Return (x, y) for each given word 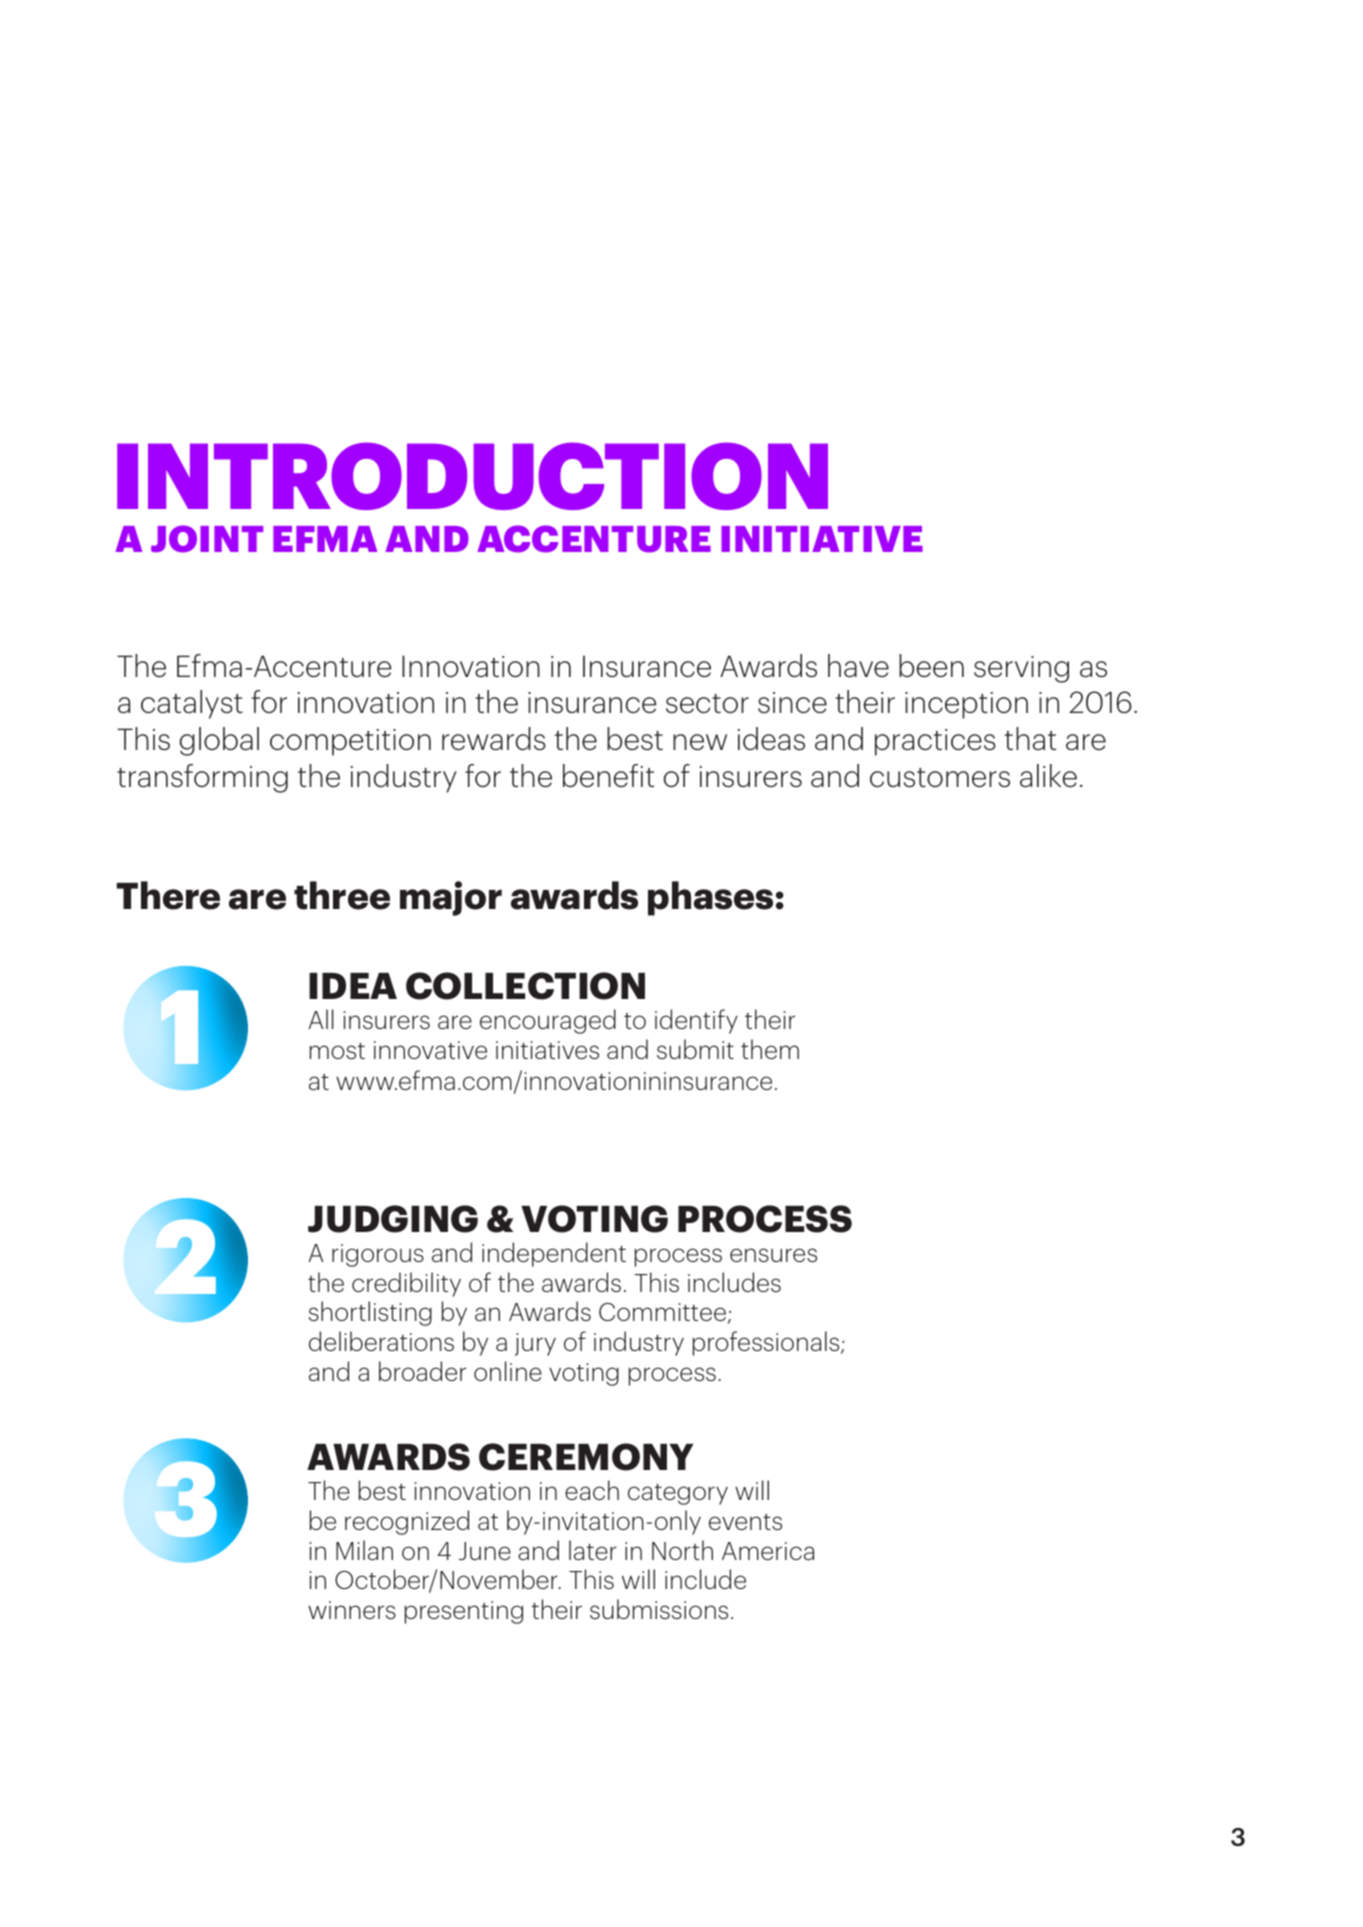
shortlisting (370, 1313)
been (931, 665)
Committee (662, 1312)
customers (940, 778)
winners (352, 1610)
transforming (202, 778)
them (770, 1049)
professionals (767, 1343)
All (321, 1019)
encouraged (548, 1021)
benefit (608, 775)
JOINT (207, 539)
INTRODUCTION (472, 476)
